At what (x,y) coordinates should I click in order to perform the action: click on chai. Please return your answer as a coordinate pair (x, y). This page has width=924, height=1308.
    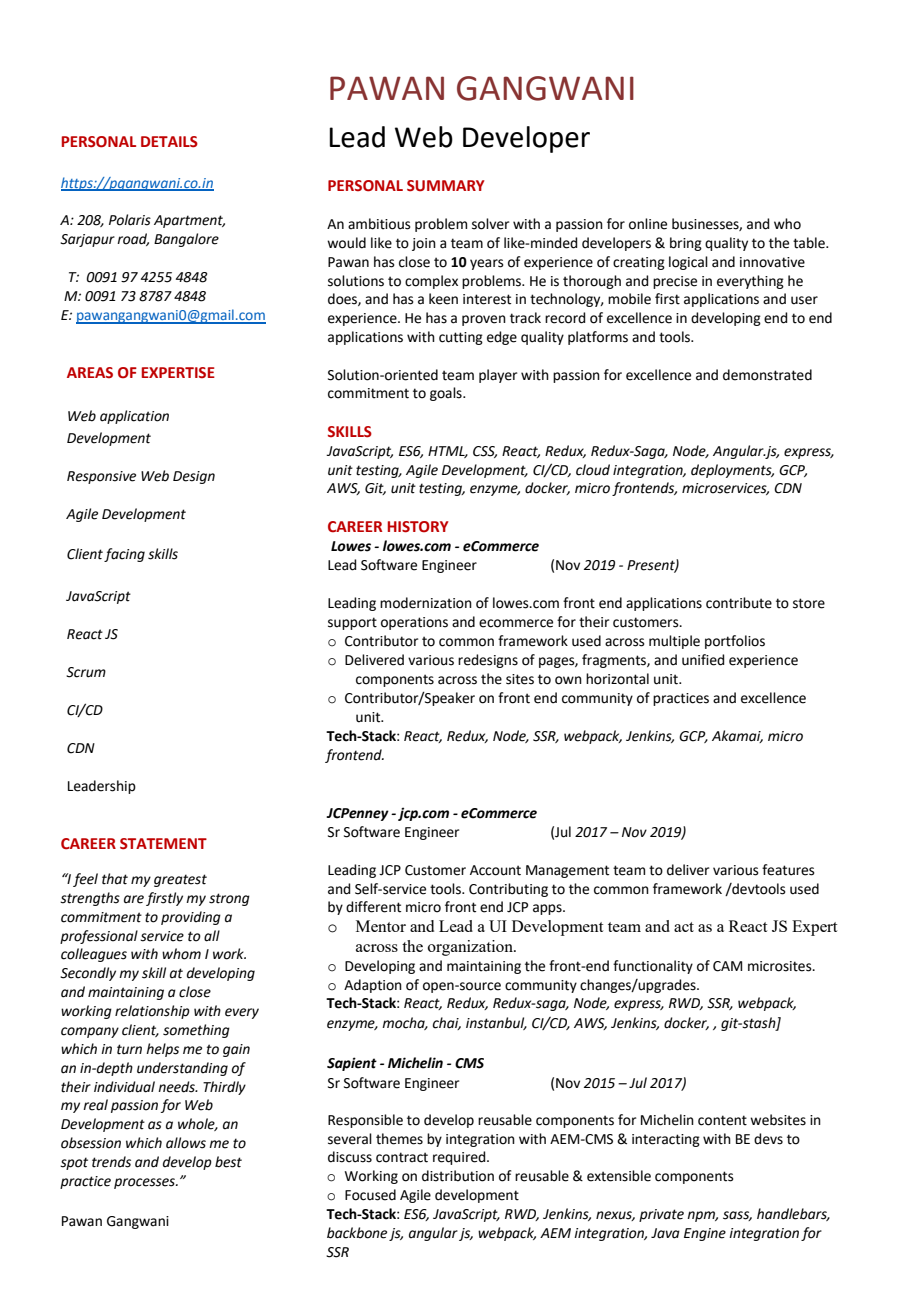
    Looking at the image, I should click on (446, 1023).
